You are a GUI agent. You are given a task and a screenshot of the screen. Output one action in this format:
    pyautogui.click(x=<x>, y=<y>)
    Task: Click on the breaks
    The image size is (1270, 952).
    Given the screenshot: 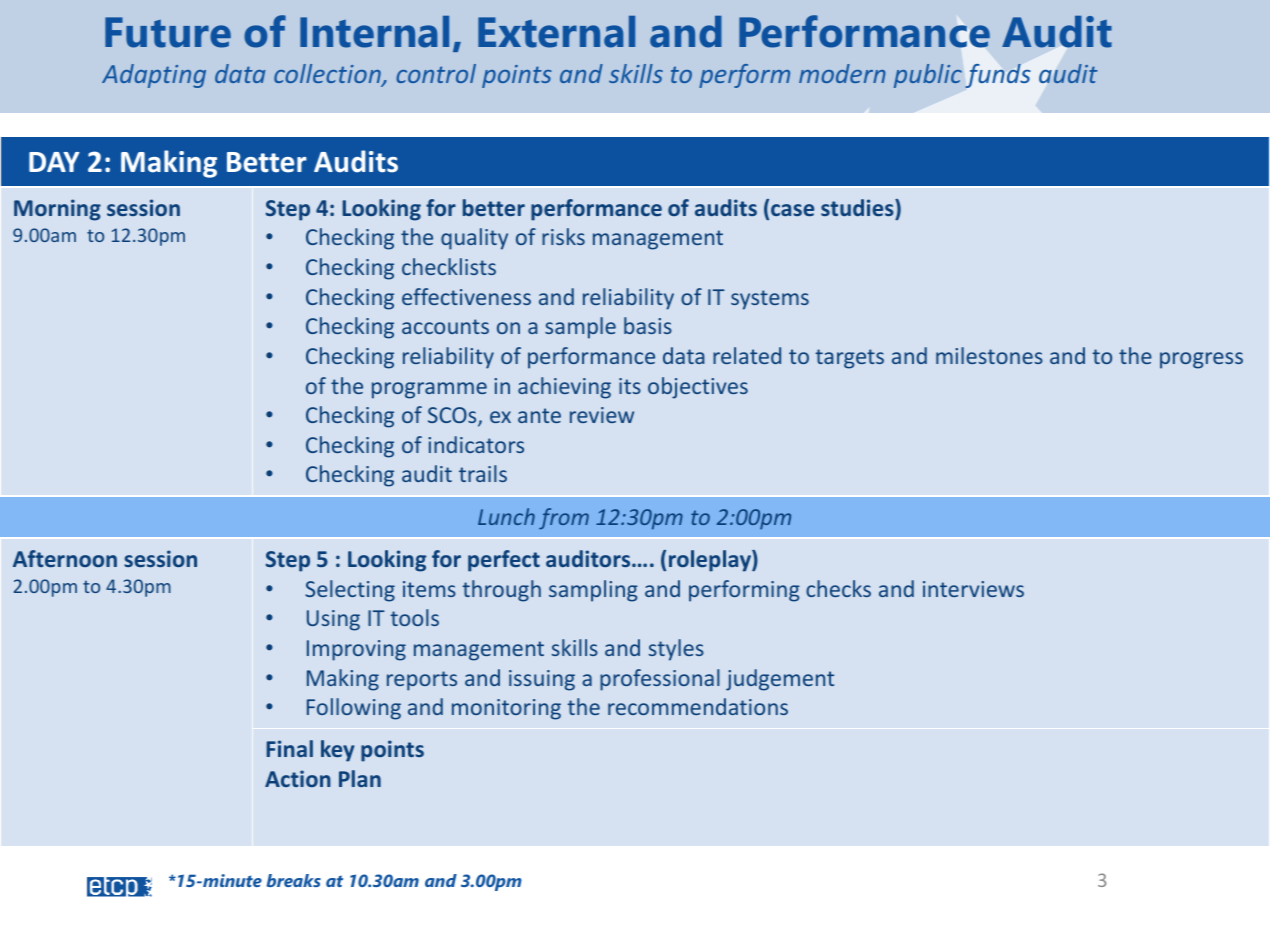 What is the action you would take?
    pyautogui.click(x=294, y=880)
